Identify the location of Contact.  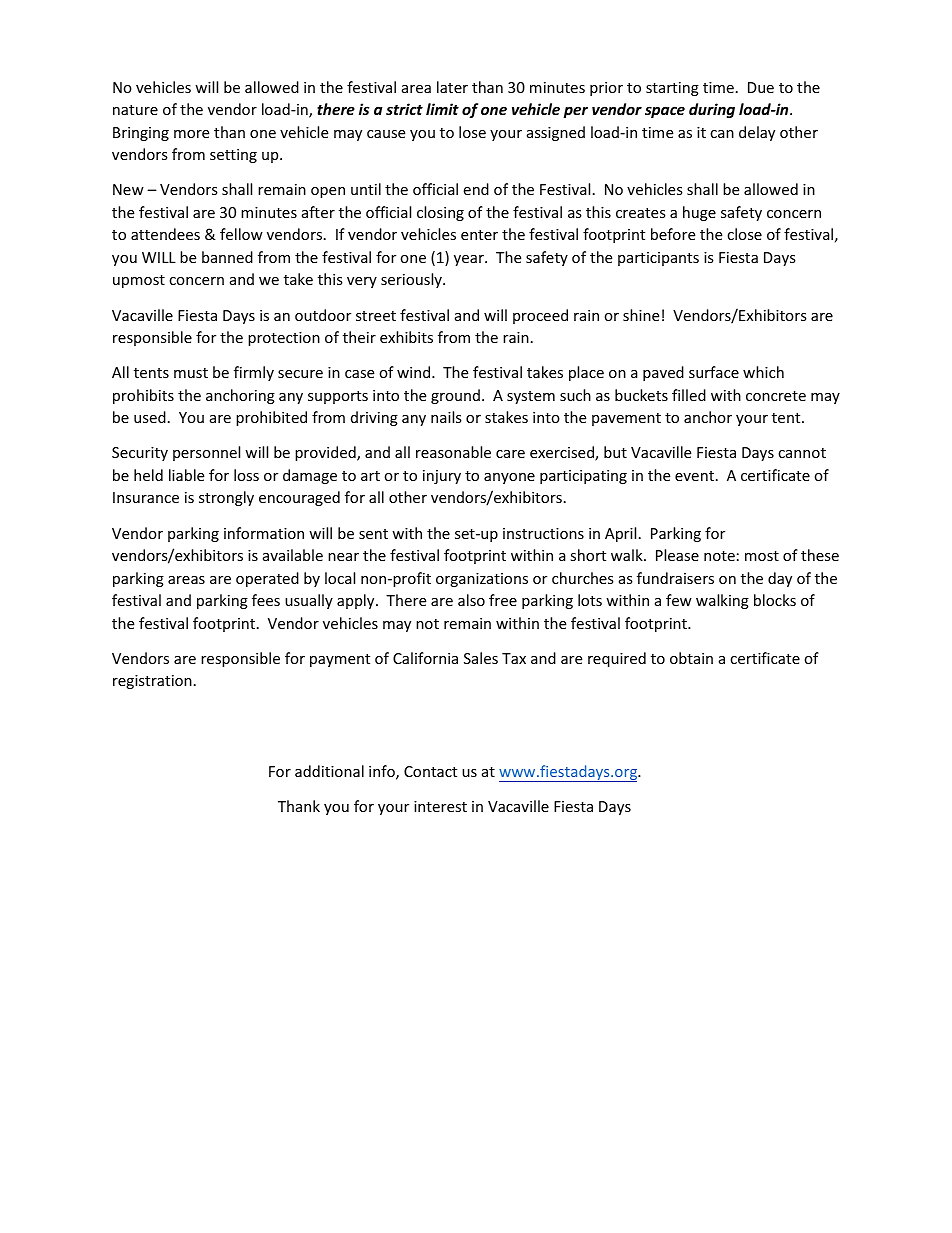
(430, 771).
